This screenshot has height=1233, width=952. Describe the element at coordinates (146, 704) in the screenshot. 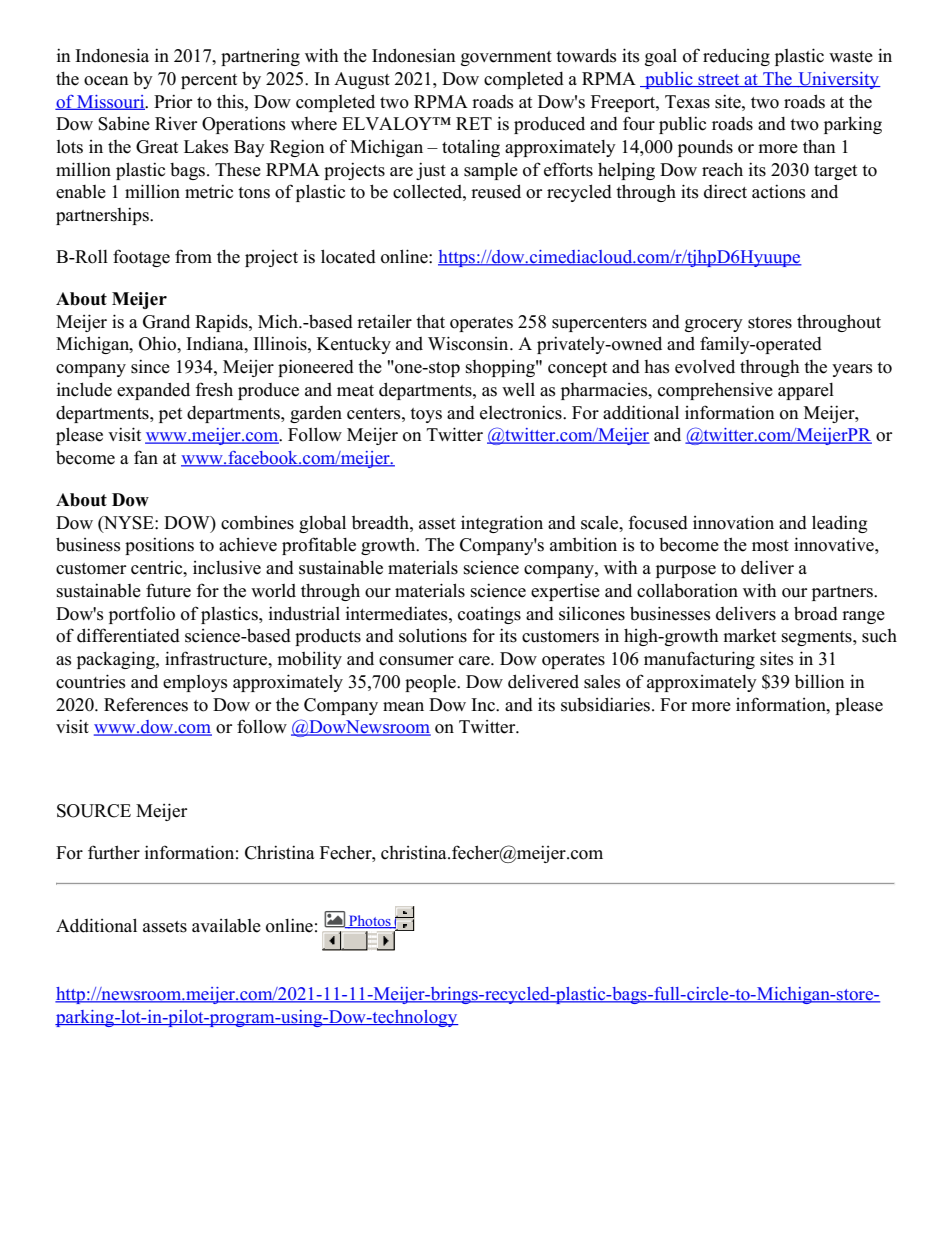

I see `References` at that location.
